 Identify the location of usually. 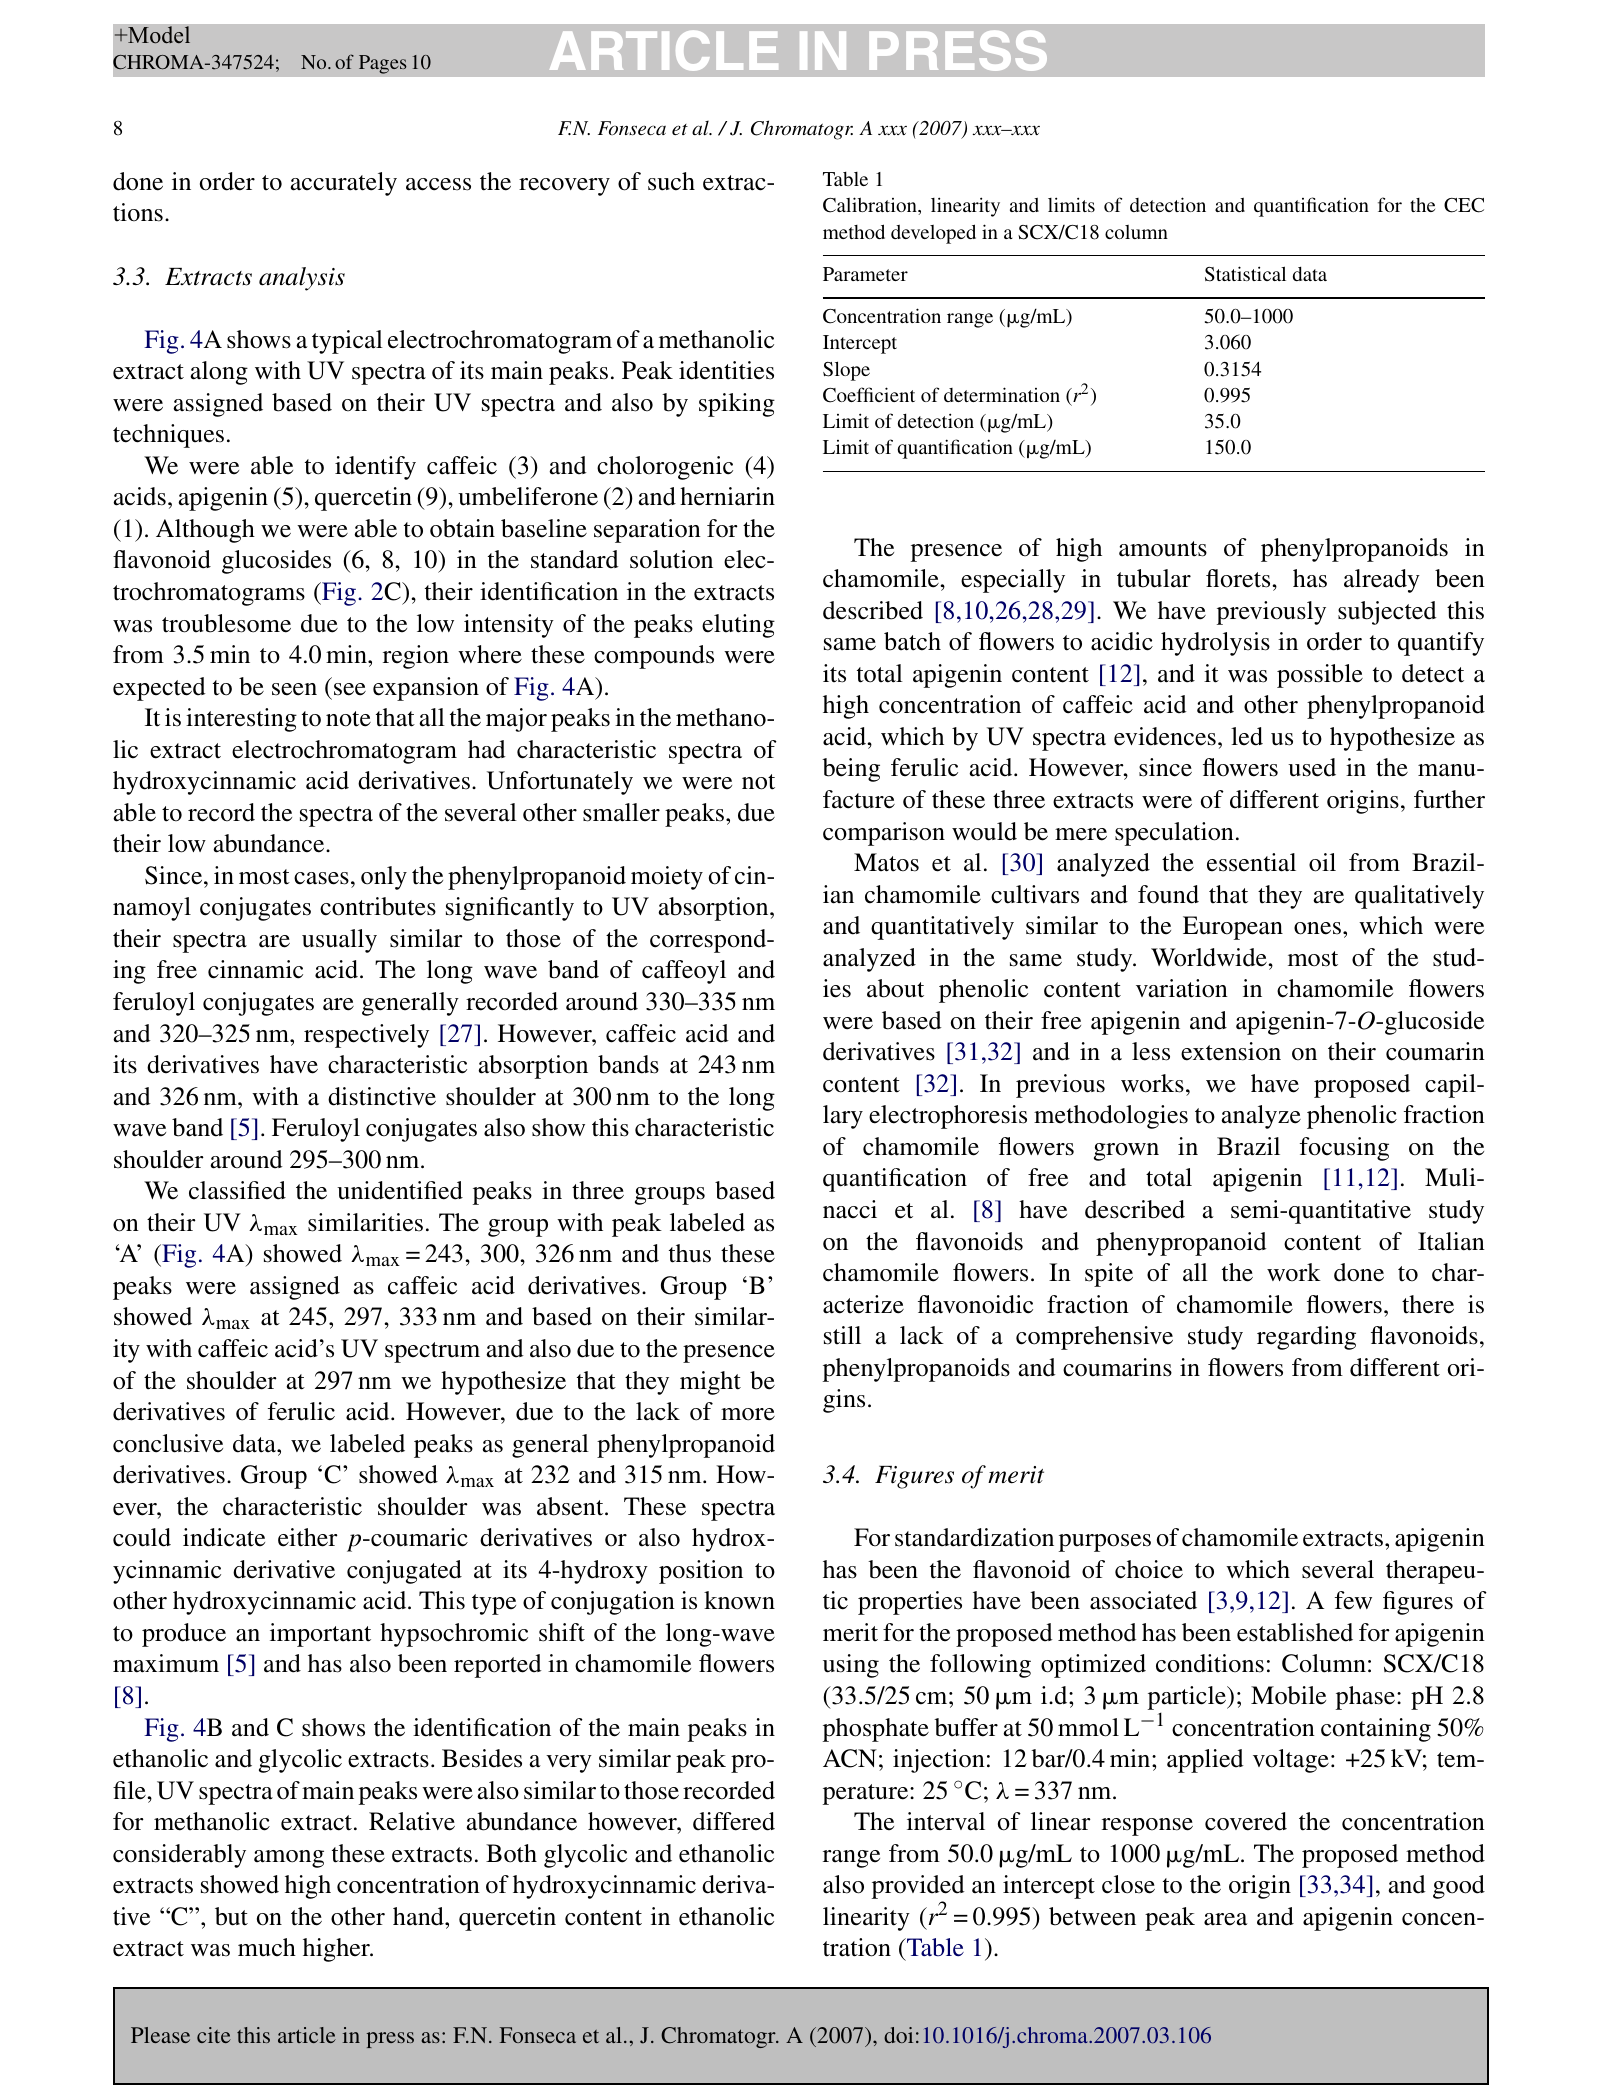
(339, 941).
